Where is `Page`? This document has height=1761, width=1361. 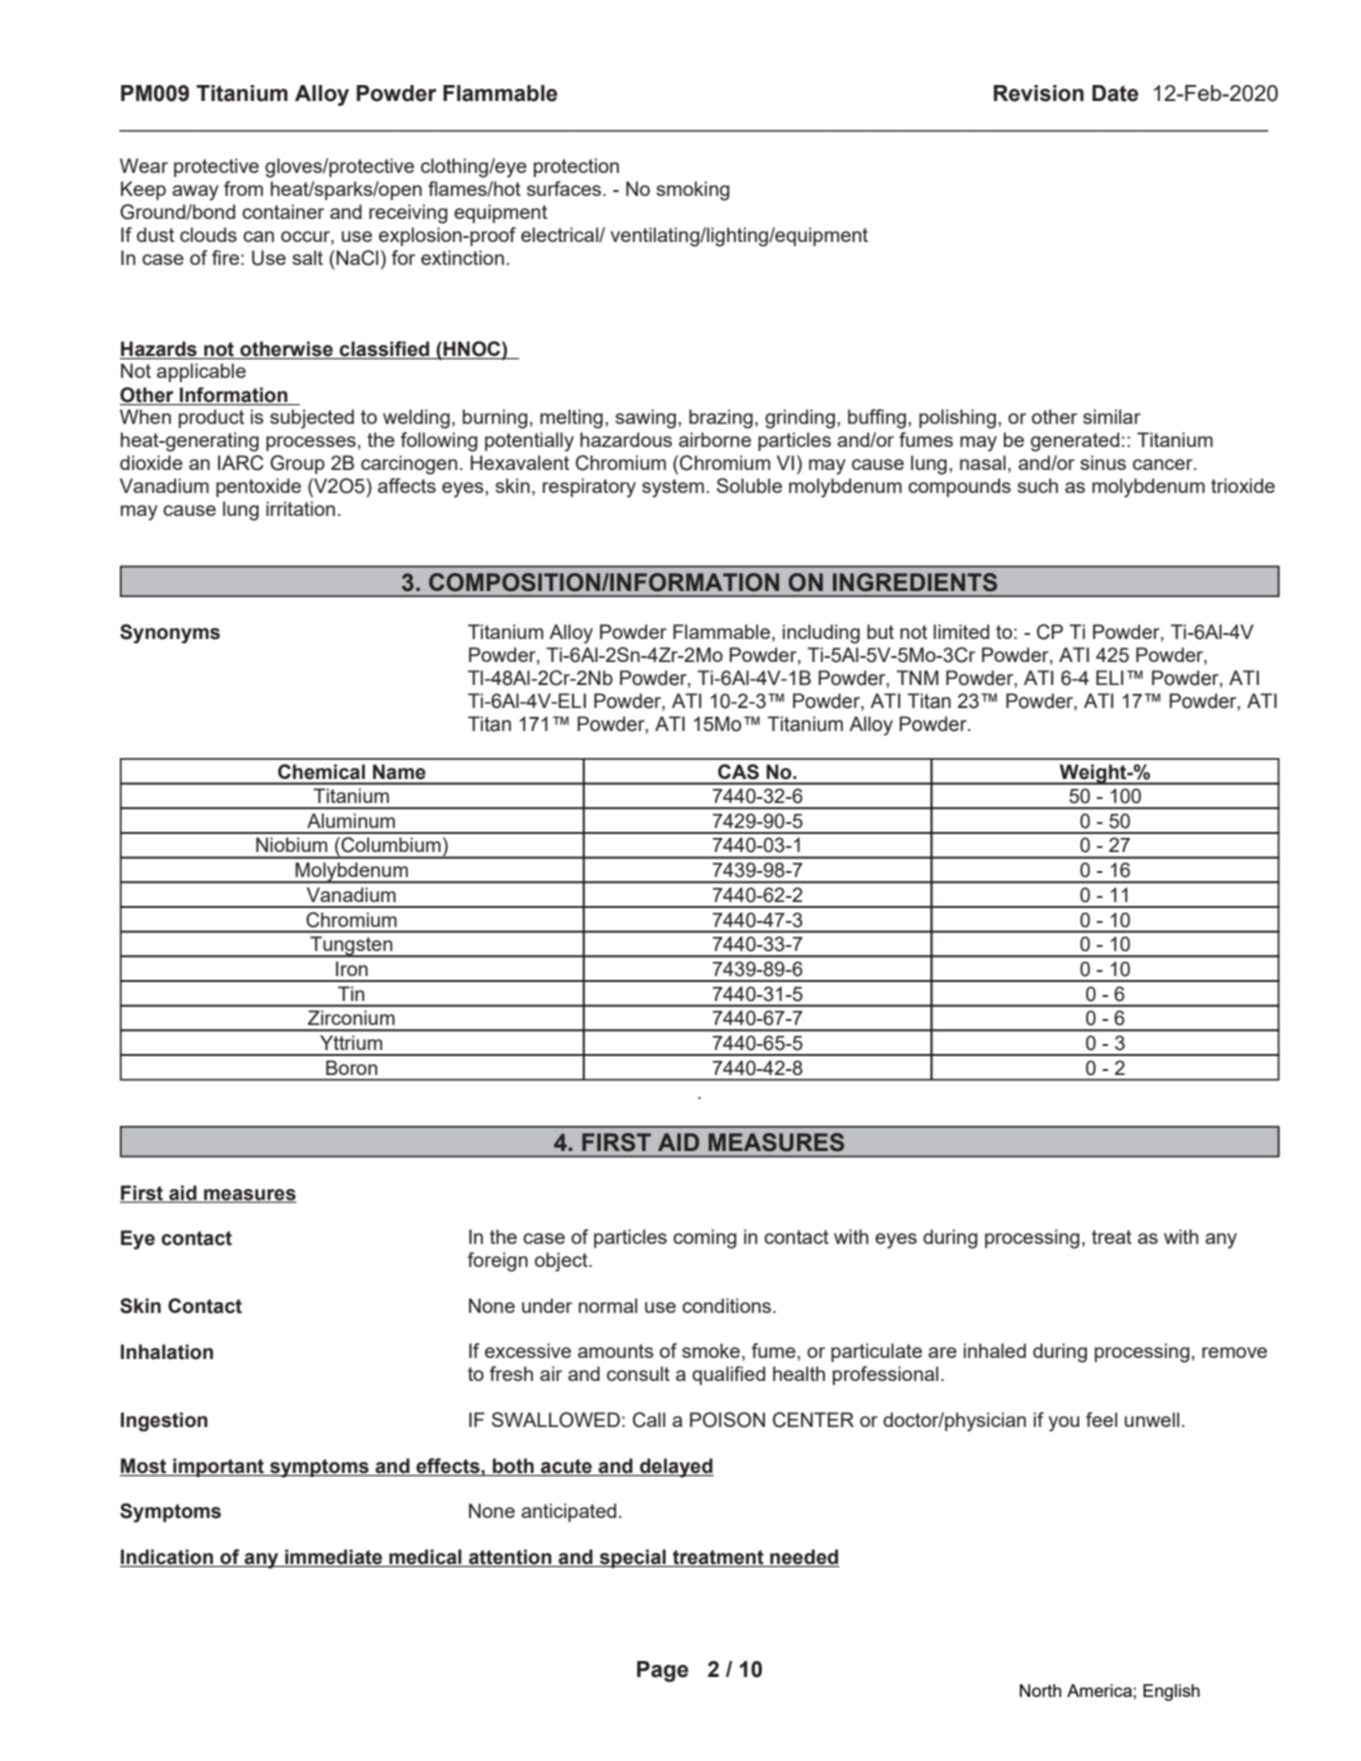
Page is located at coordinates (663, 1671).
